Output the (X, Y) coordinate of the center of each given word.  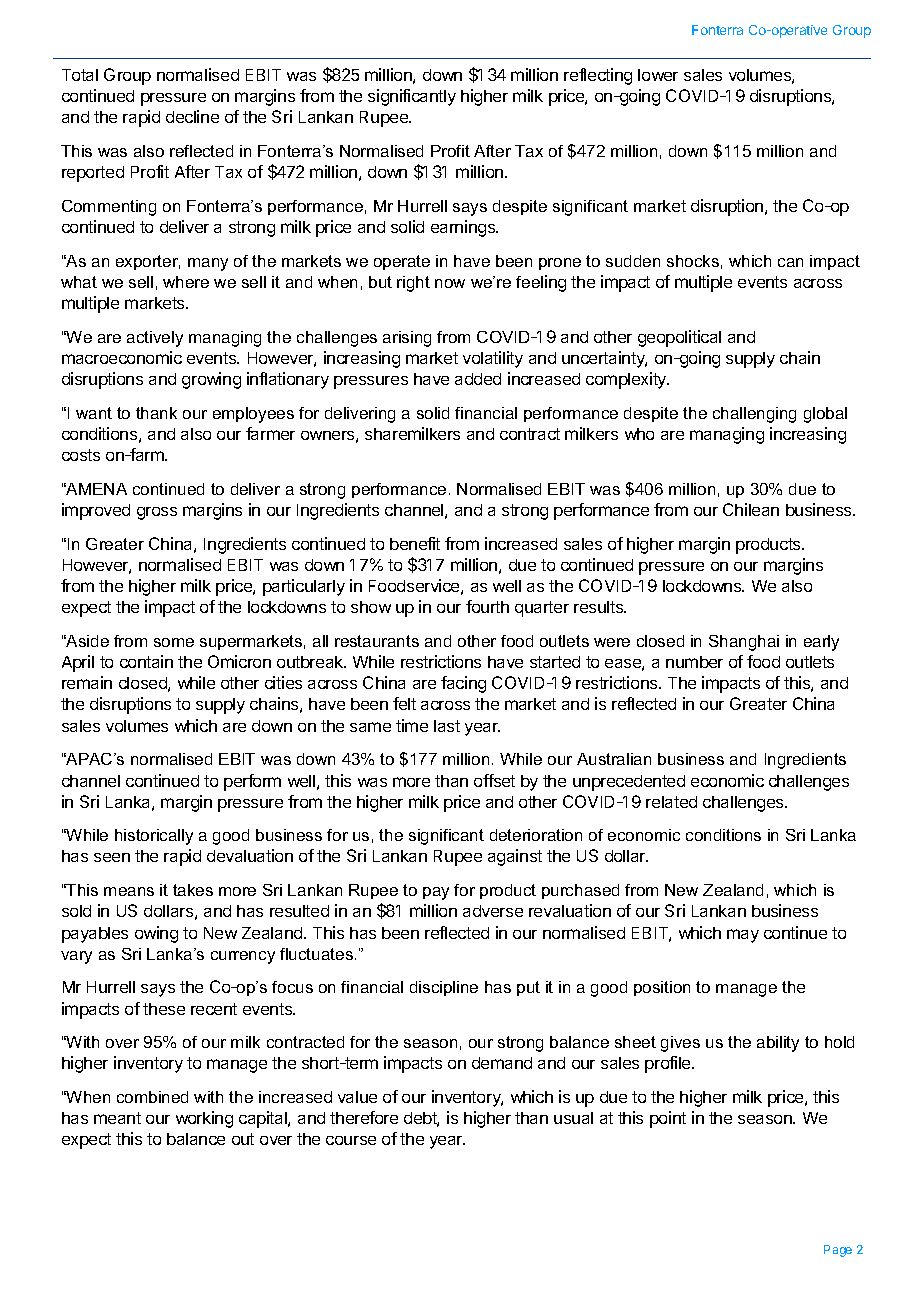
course (351, 1140)
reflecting (598, 76)
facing (463, 684)
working (204, 1119)
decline (192, 116)
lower (658, 75)
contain (146, 661)
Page (838, 1251)
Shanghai (744, 643)
